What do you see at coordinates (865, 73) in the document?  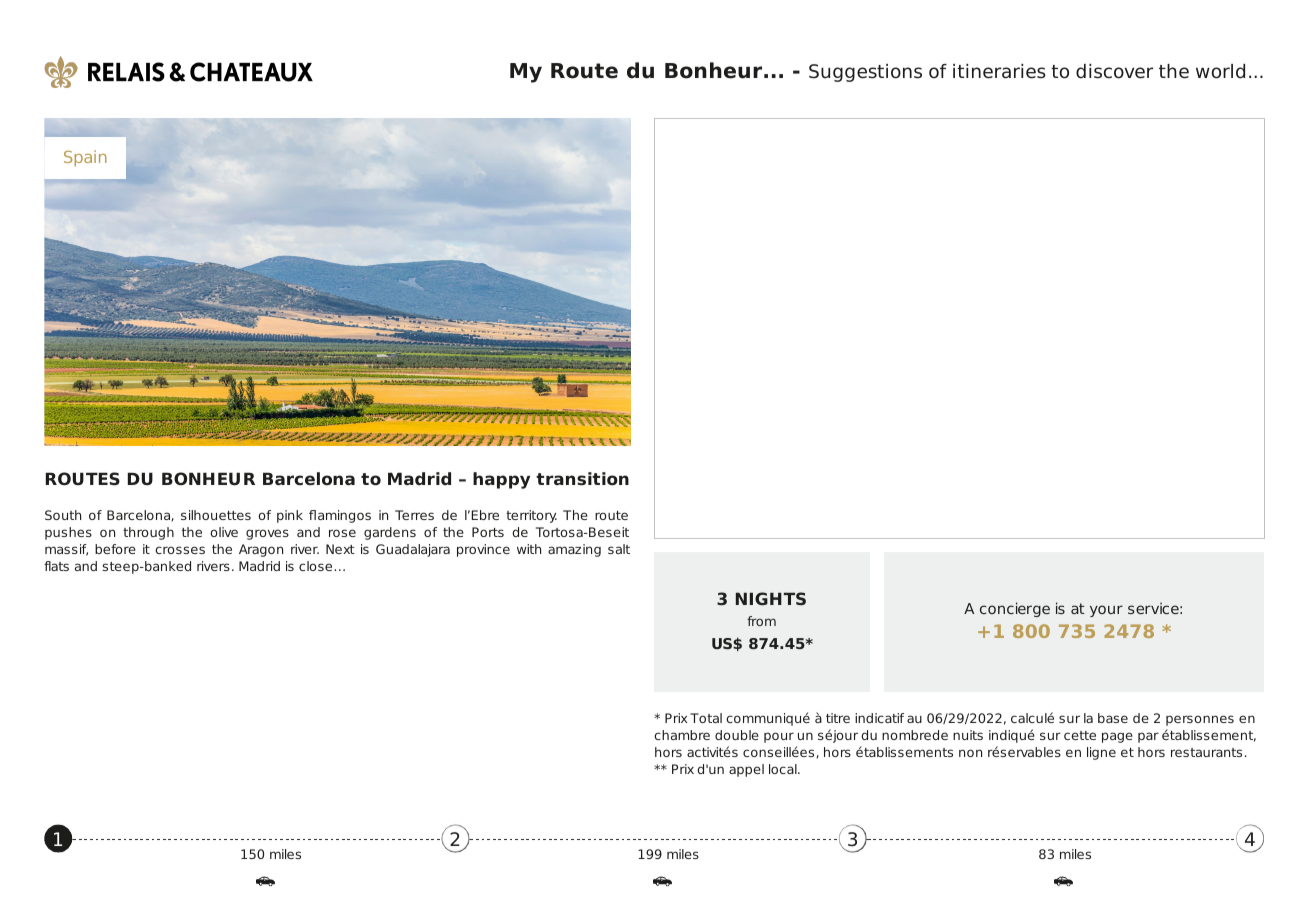 I see `Suggestions` at bounding box center [865, 73].
